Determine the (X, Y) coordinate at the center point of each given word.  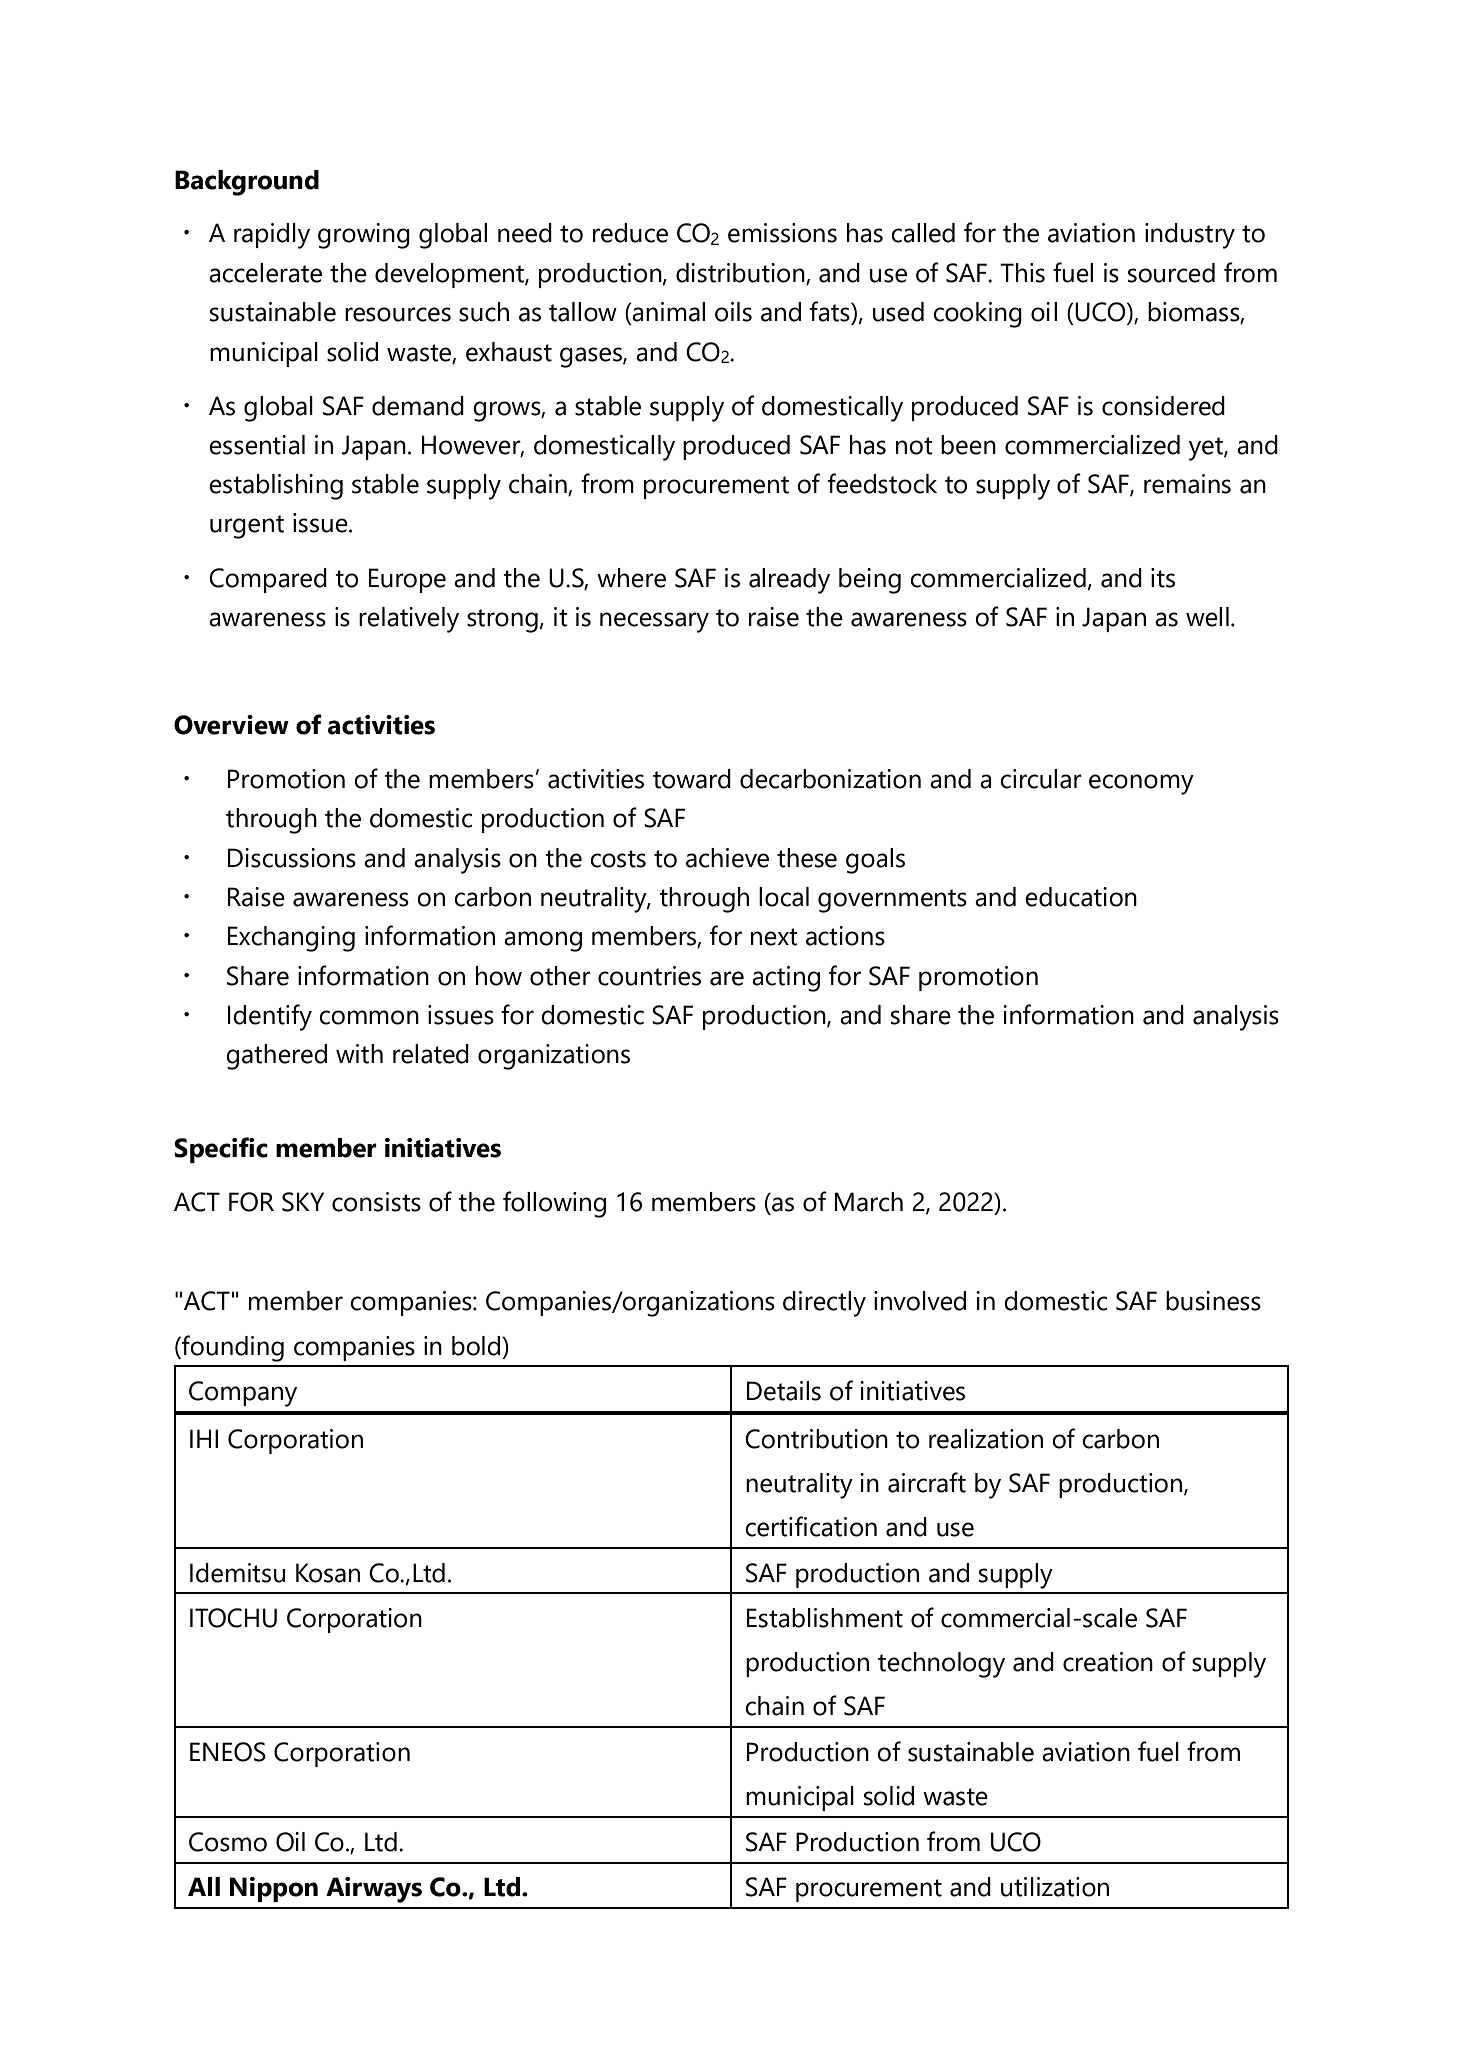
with (359, 1054)
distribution (741, 274)
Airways (374, 1890)
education (1081, 897)
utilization (1055, 1887)
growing (364, 236)
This (1022, 273)
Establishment (825, 1618)
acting (786, 979)
